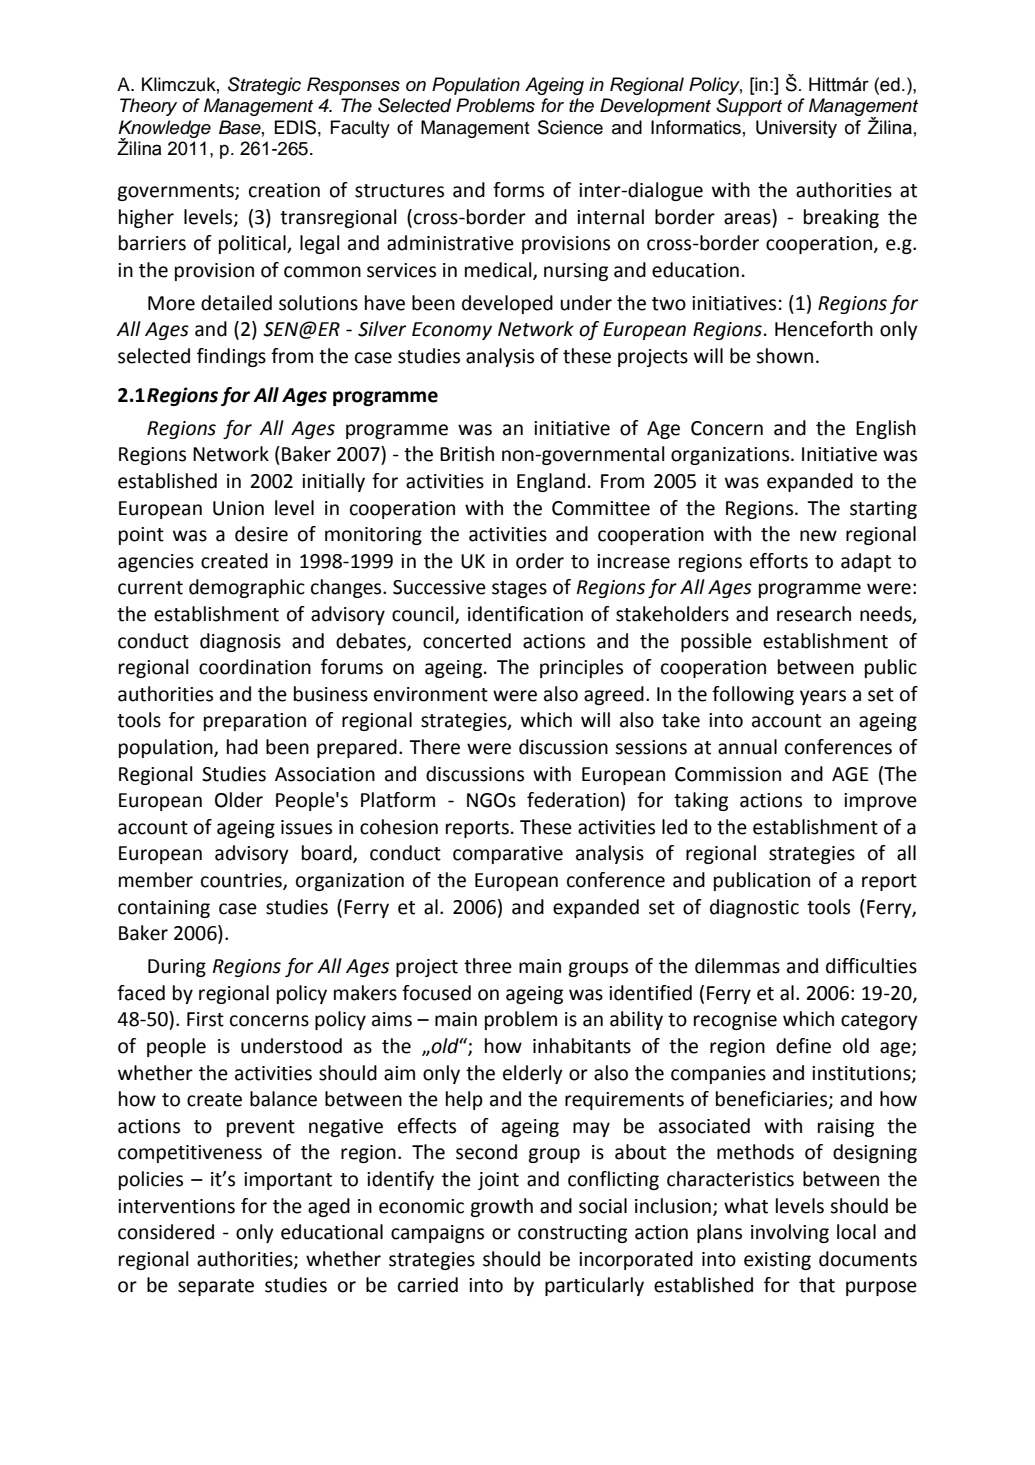 This screenshot has height=1465, width=1035. I want to click on findings, so click(231, 357).
